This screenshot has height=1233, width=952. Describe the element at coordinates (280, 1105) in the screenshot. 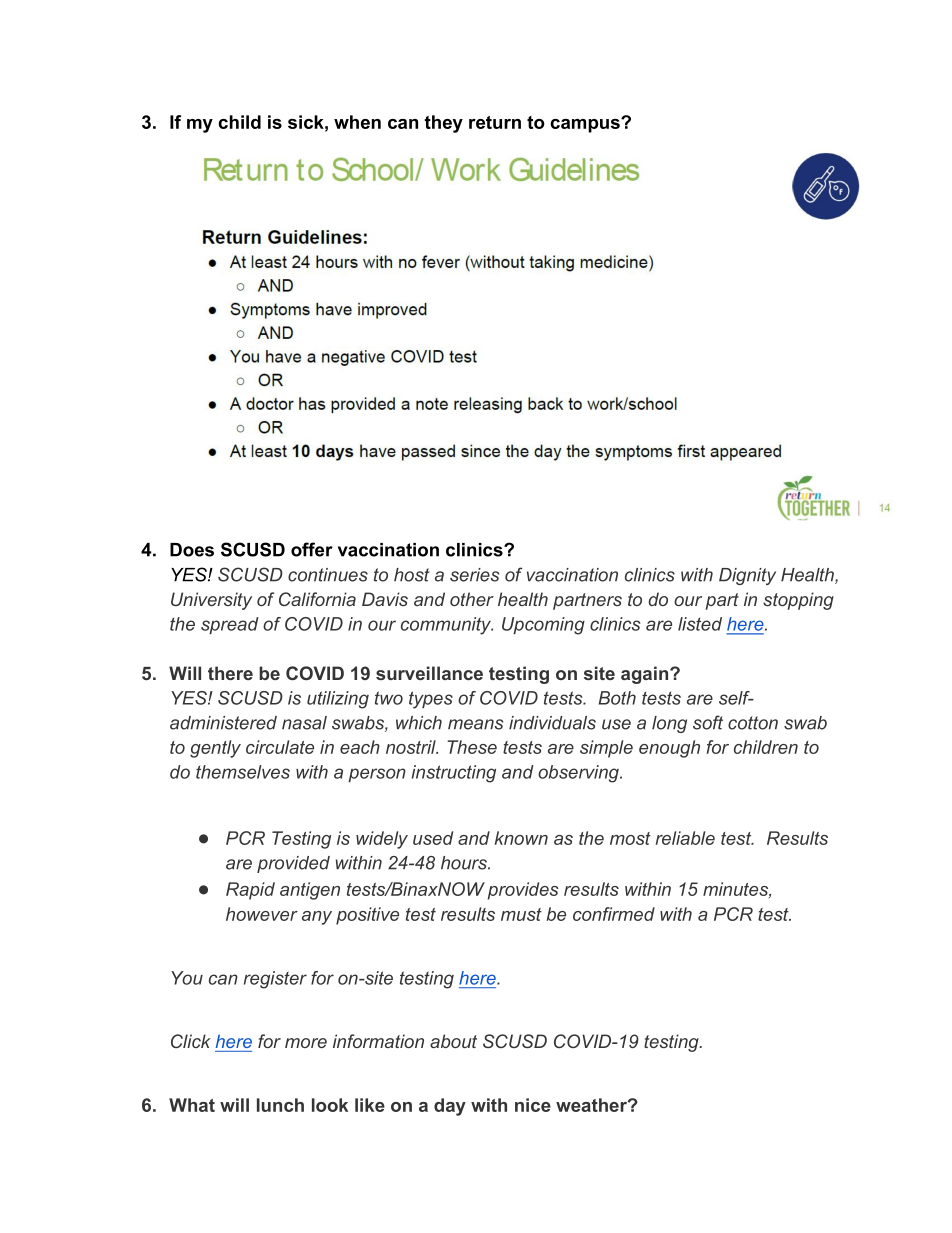

I see `lunch` at that location.
